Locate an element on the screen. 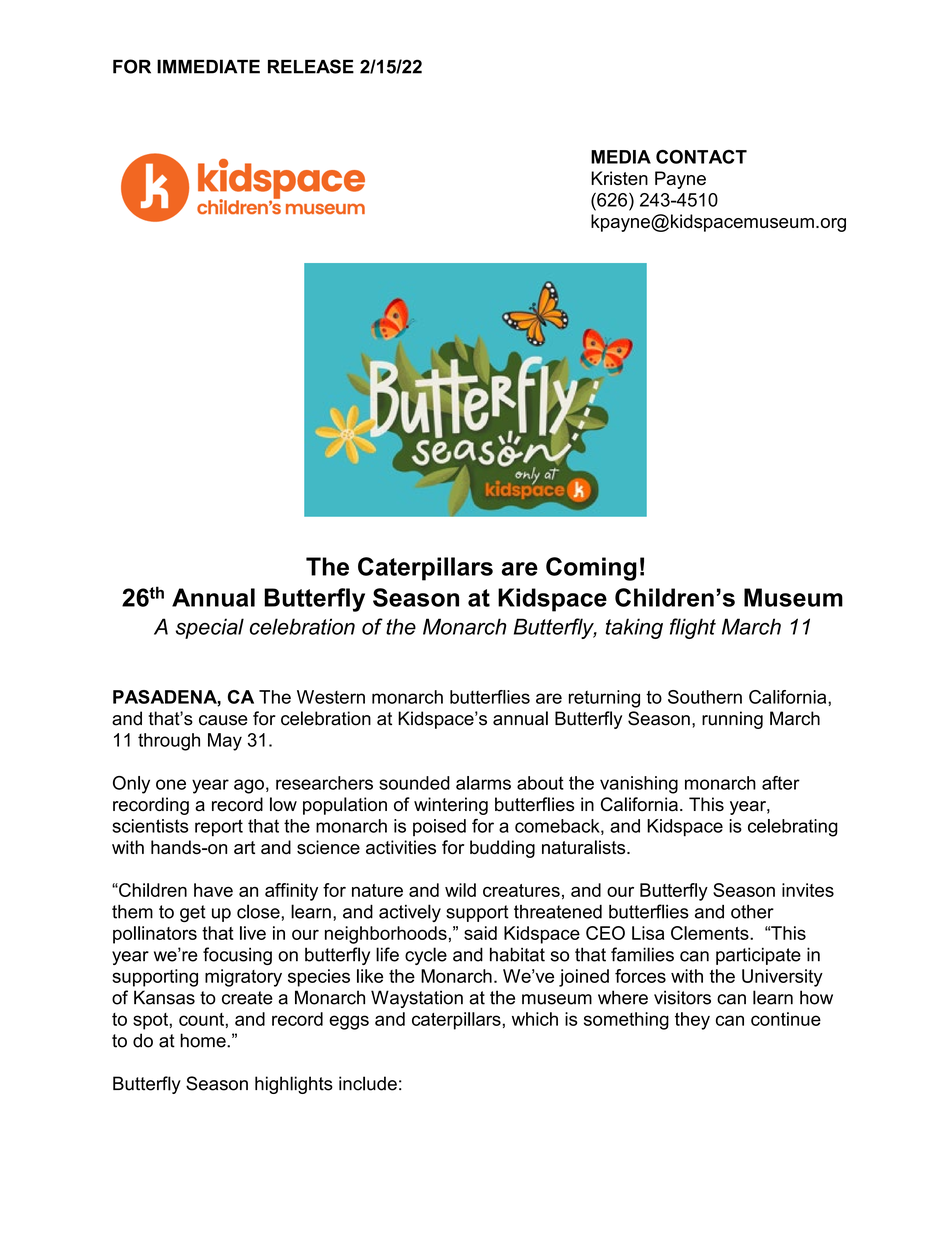 The image size is (952, 1233). flight is located at coordinates (693, 628).
